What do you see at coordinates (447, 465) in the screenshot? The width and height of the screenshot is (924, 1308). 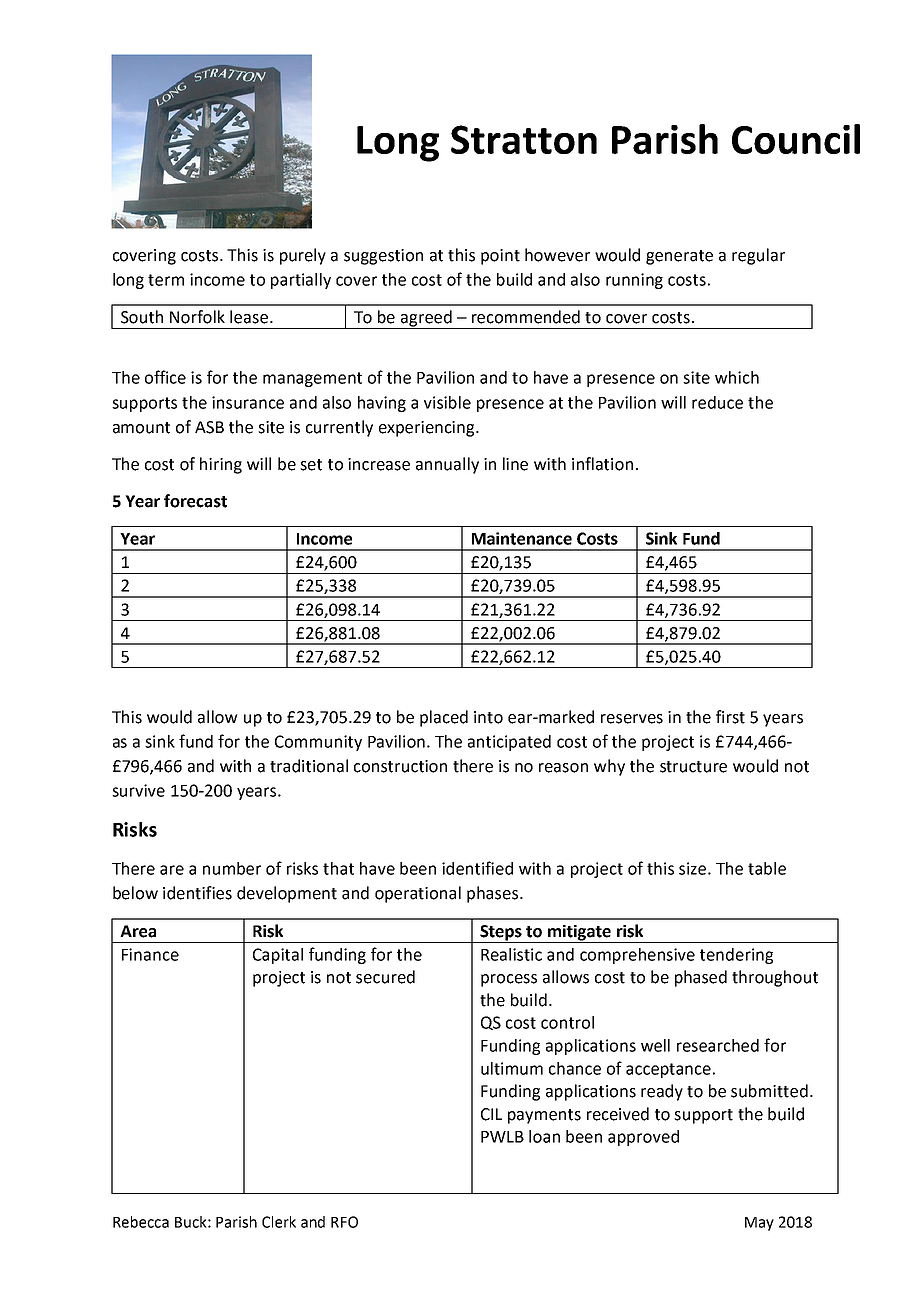 I see `annually` at bounding box center [447, 465].
